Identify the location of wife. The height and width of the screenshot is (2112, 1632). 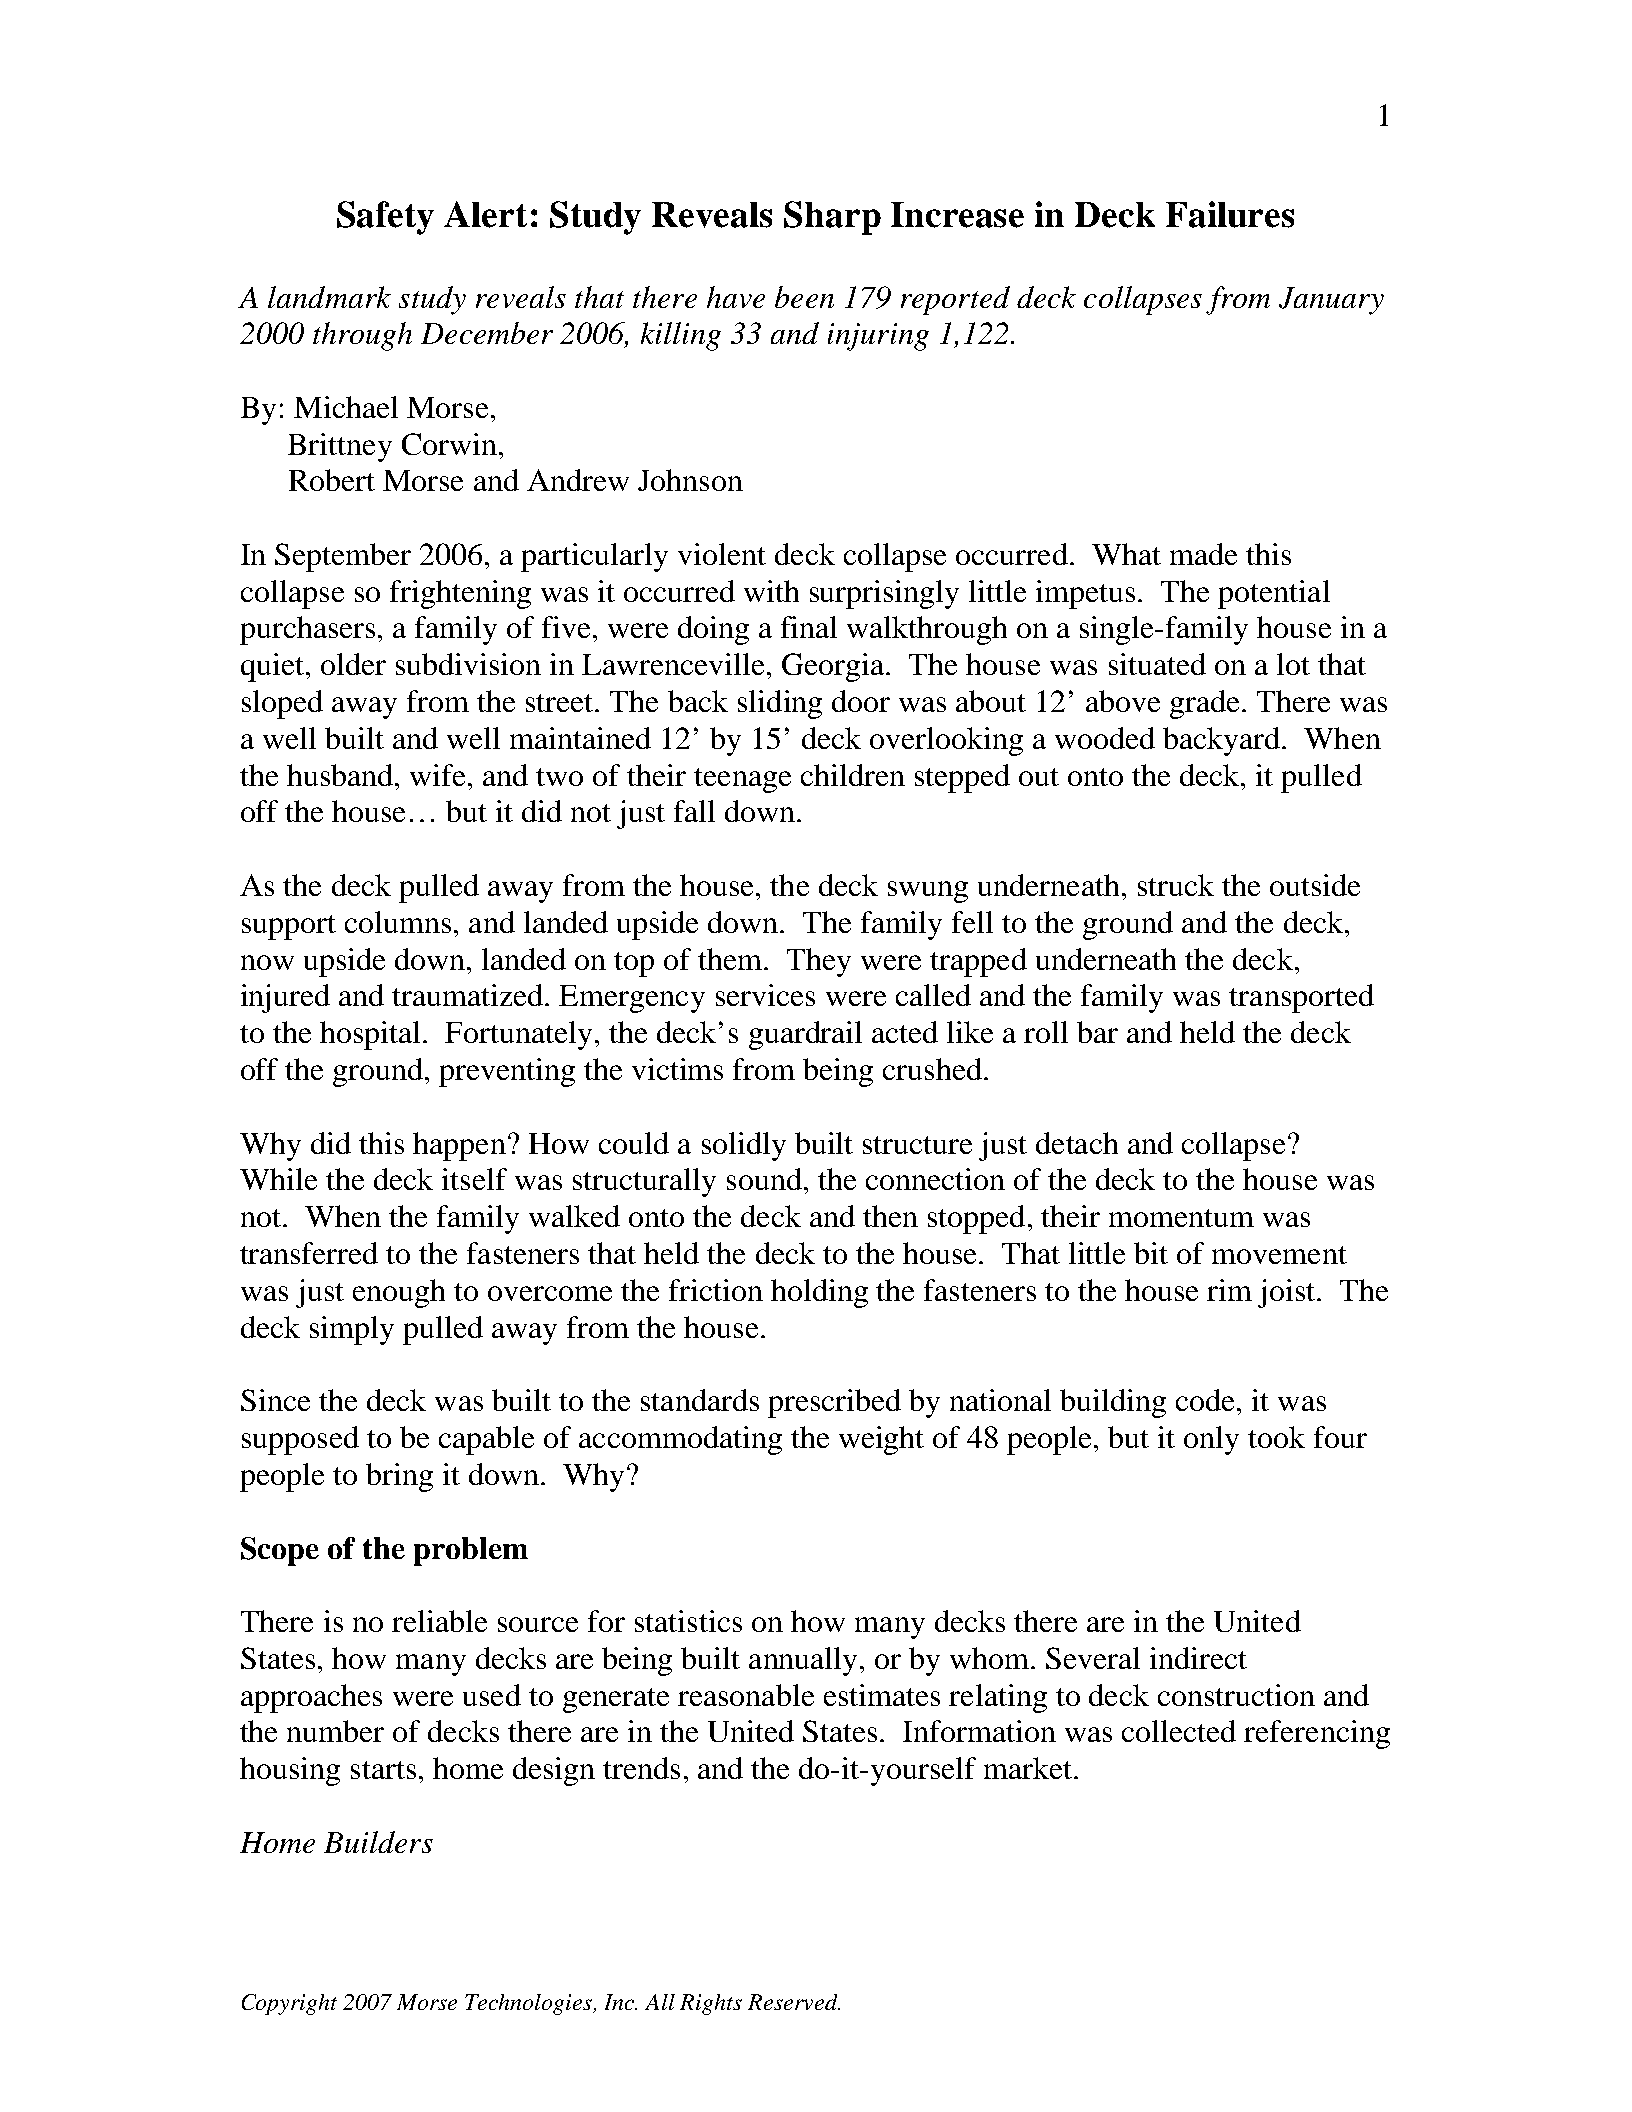
(439, 775).
